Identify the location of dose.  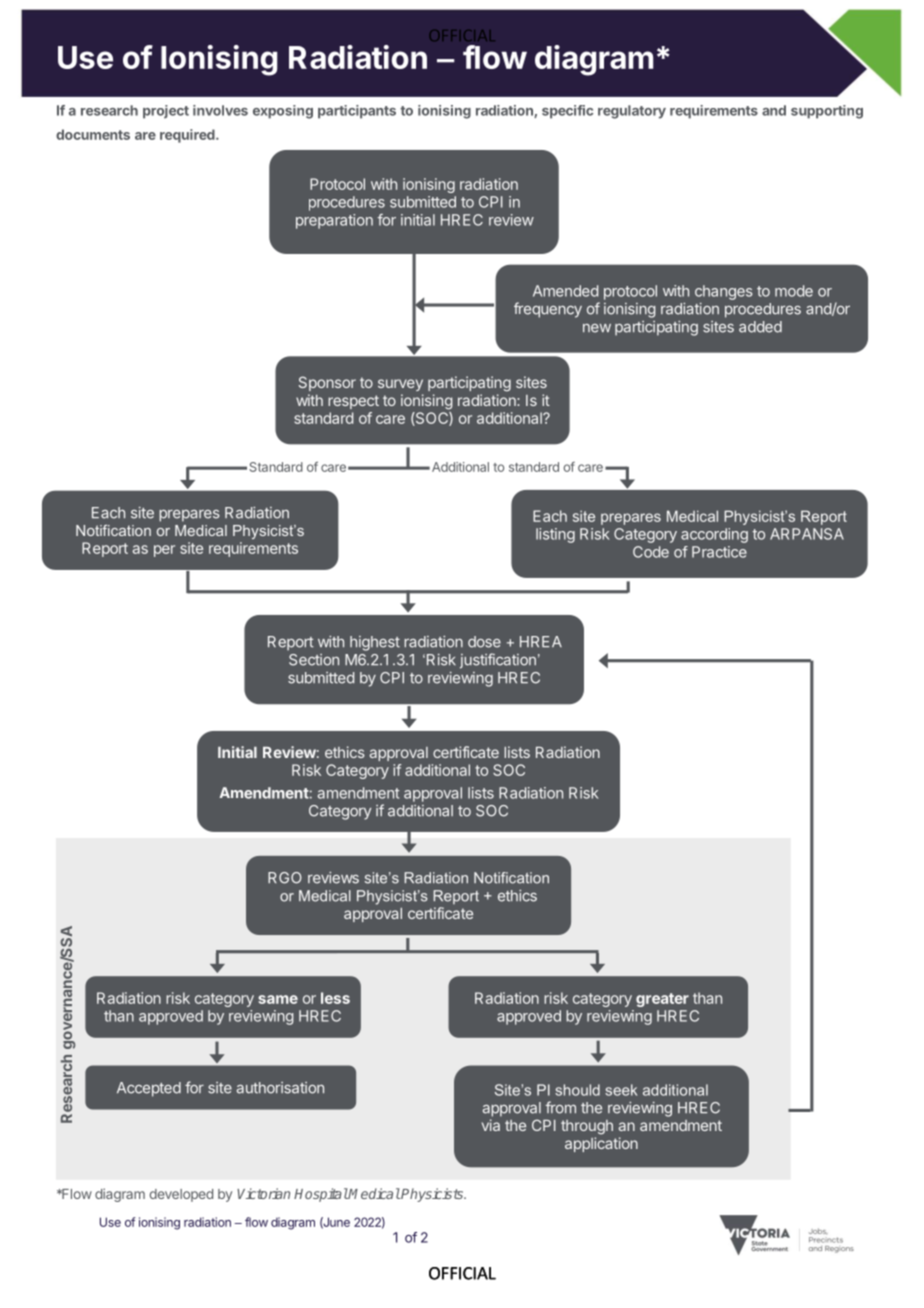
(484, 642).
